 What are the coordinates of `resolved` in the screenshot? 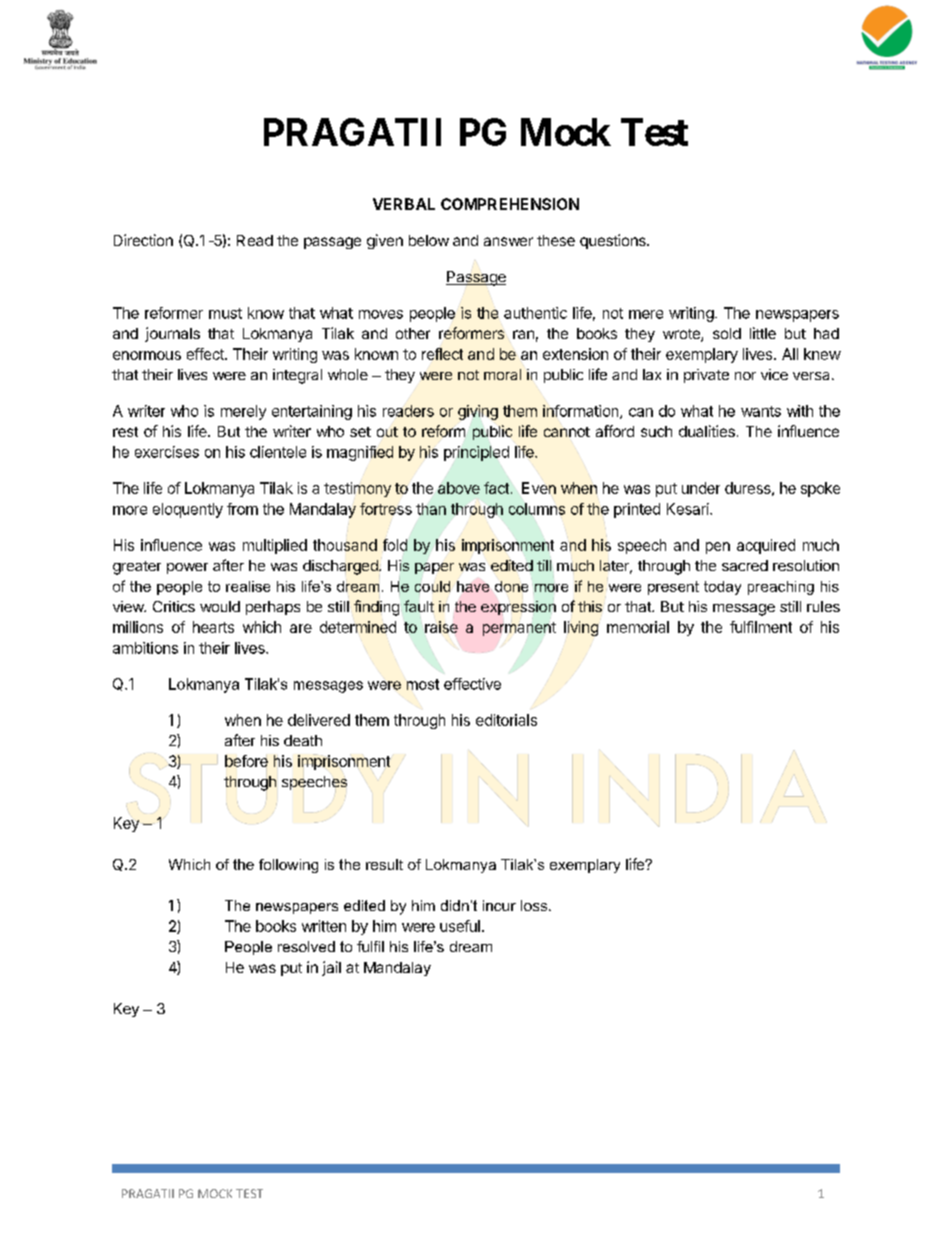 It's located at (306, 946).
